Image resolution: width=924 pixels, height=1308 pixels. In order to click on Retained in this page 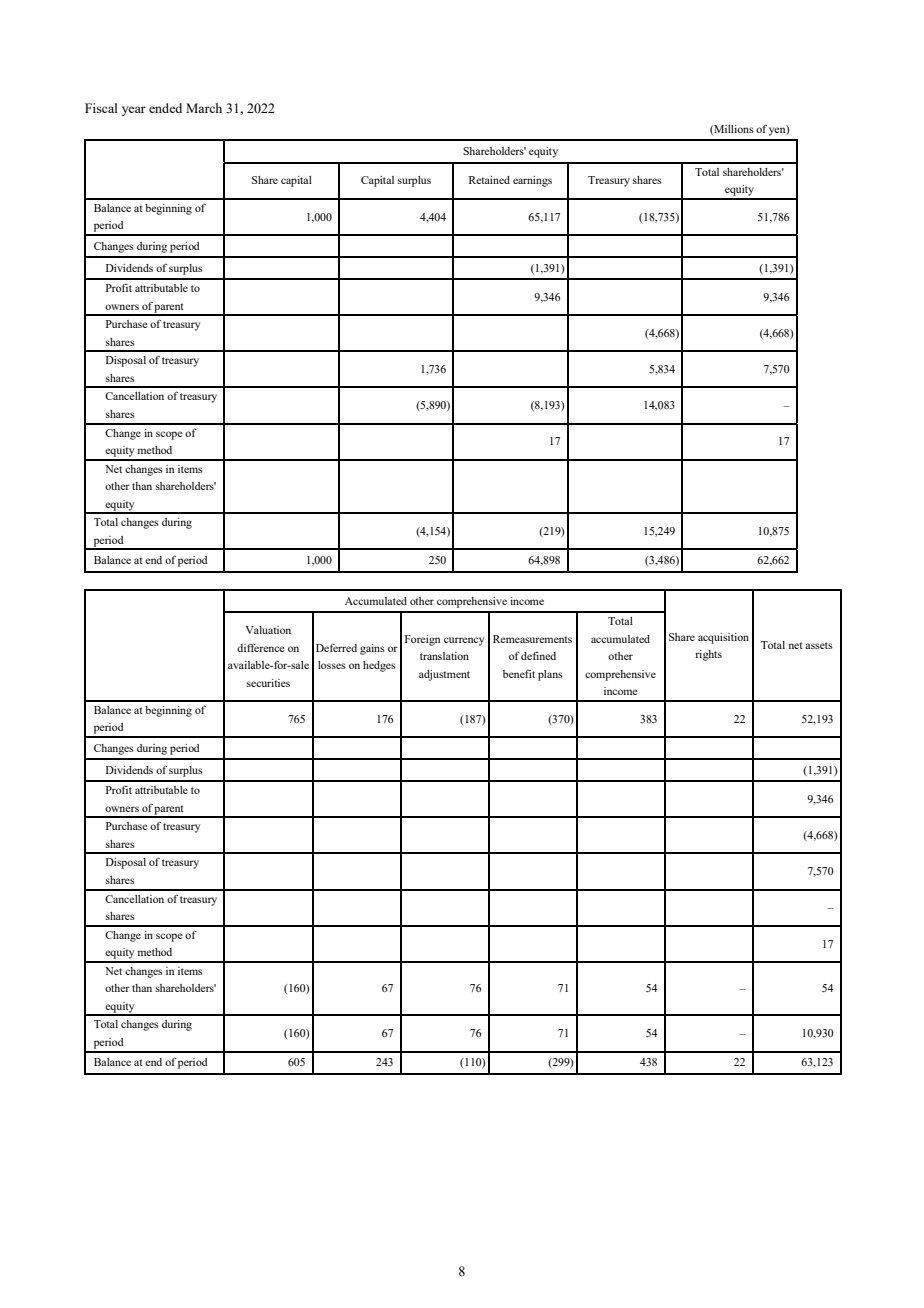, I will do `click(489, 180)`.
